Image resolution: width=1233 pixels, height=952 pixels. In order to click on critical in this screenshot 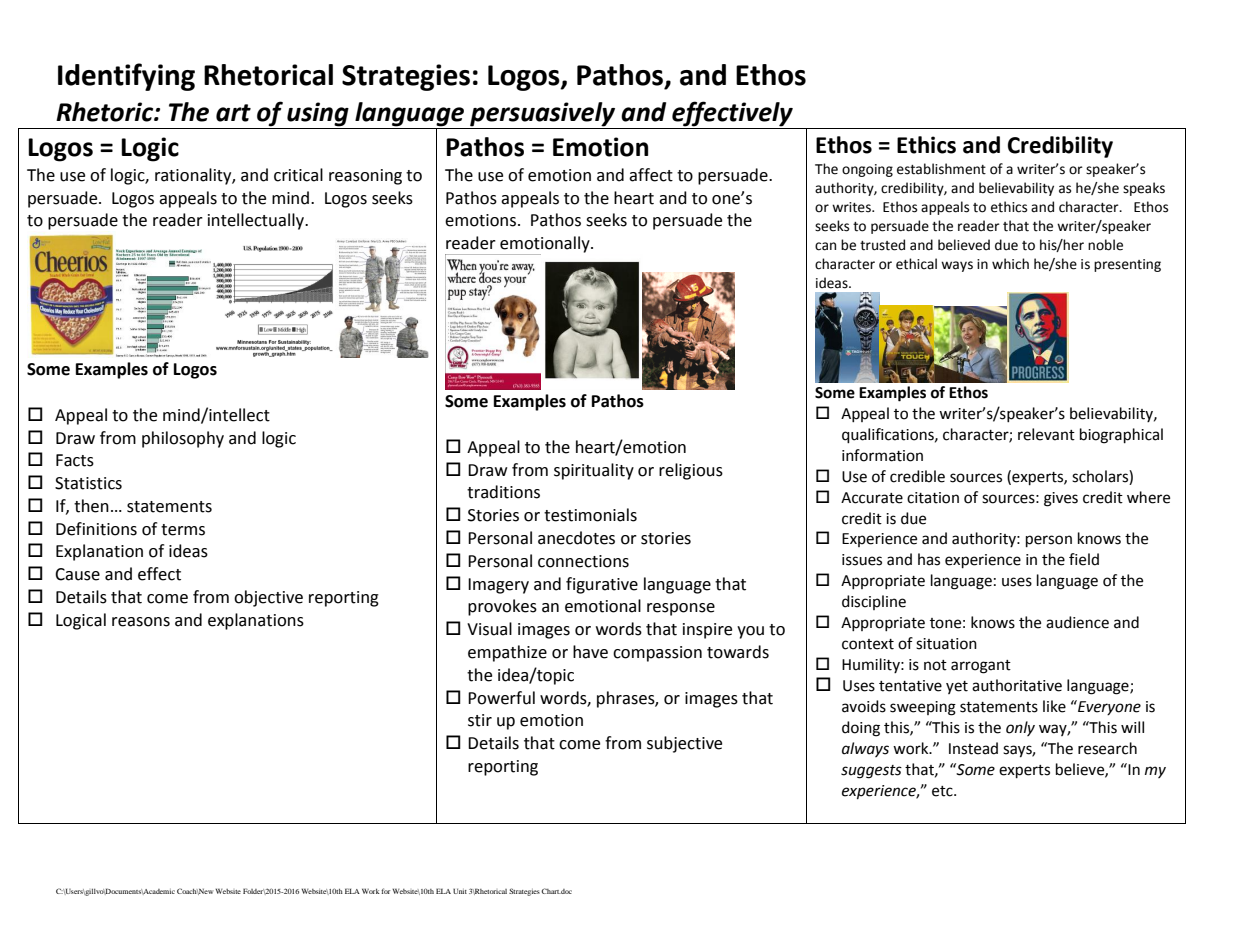, I will do `click(298, 175)`.
